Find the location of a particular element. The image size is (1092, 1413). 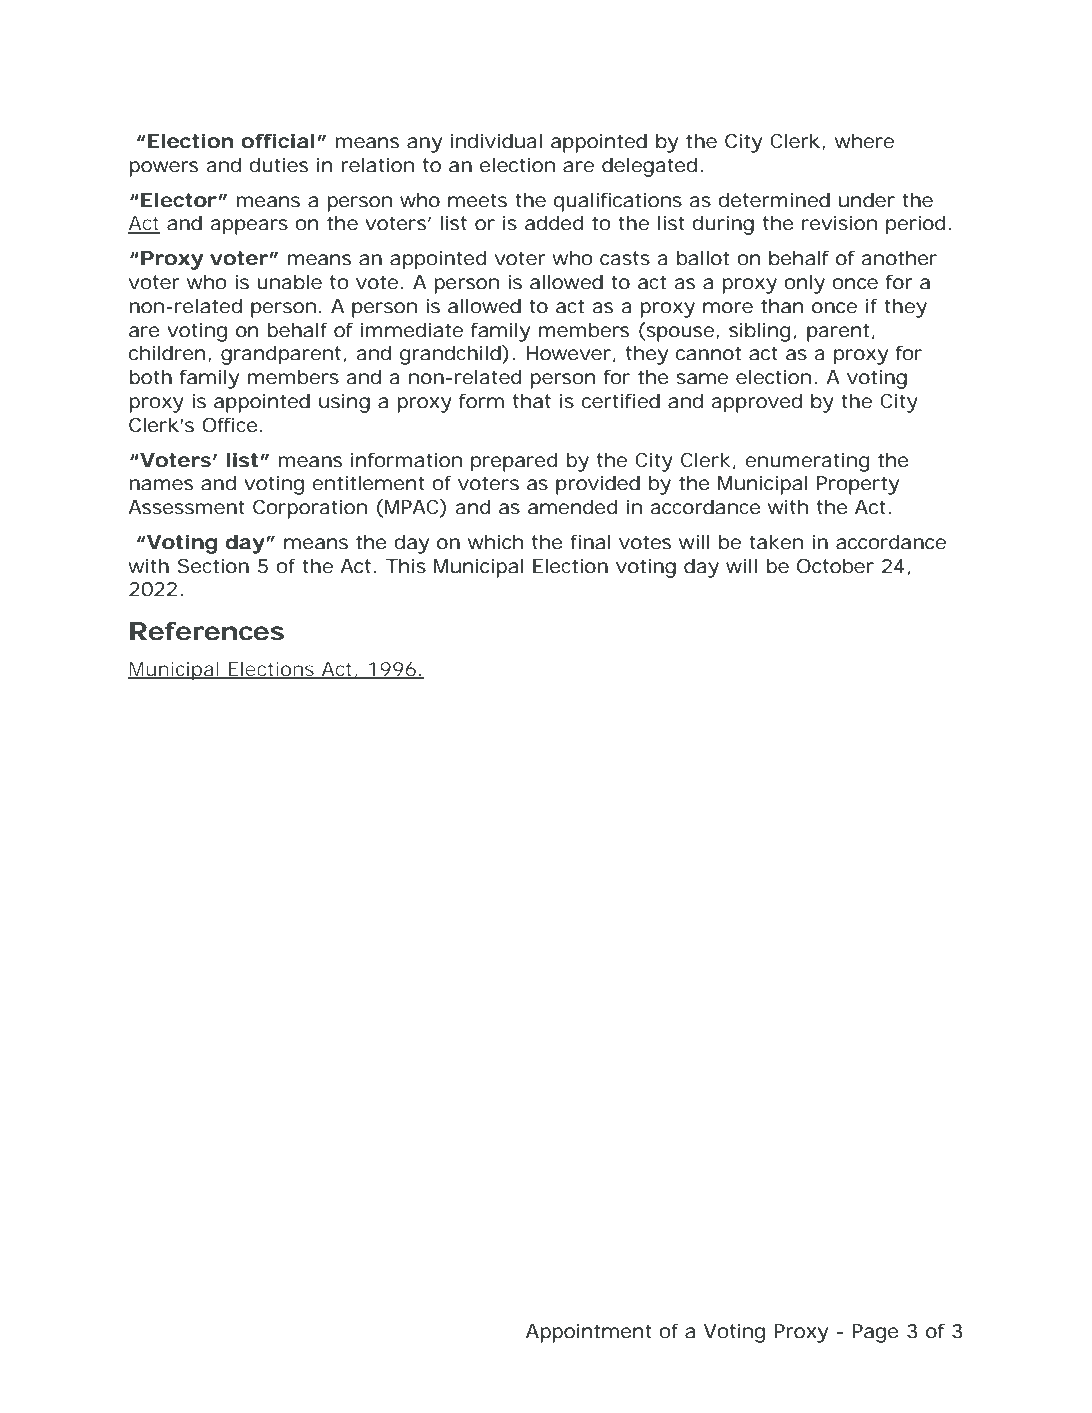

individual is located at coordinates (496, 141).
